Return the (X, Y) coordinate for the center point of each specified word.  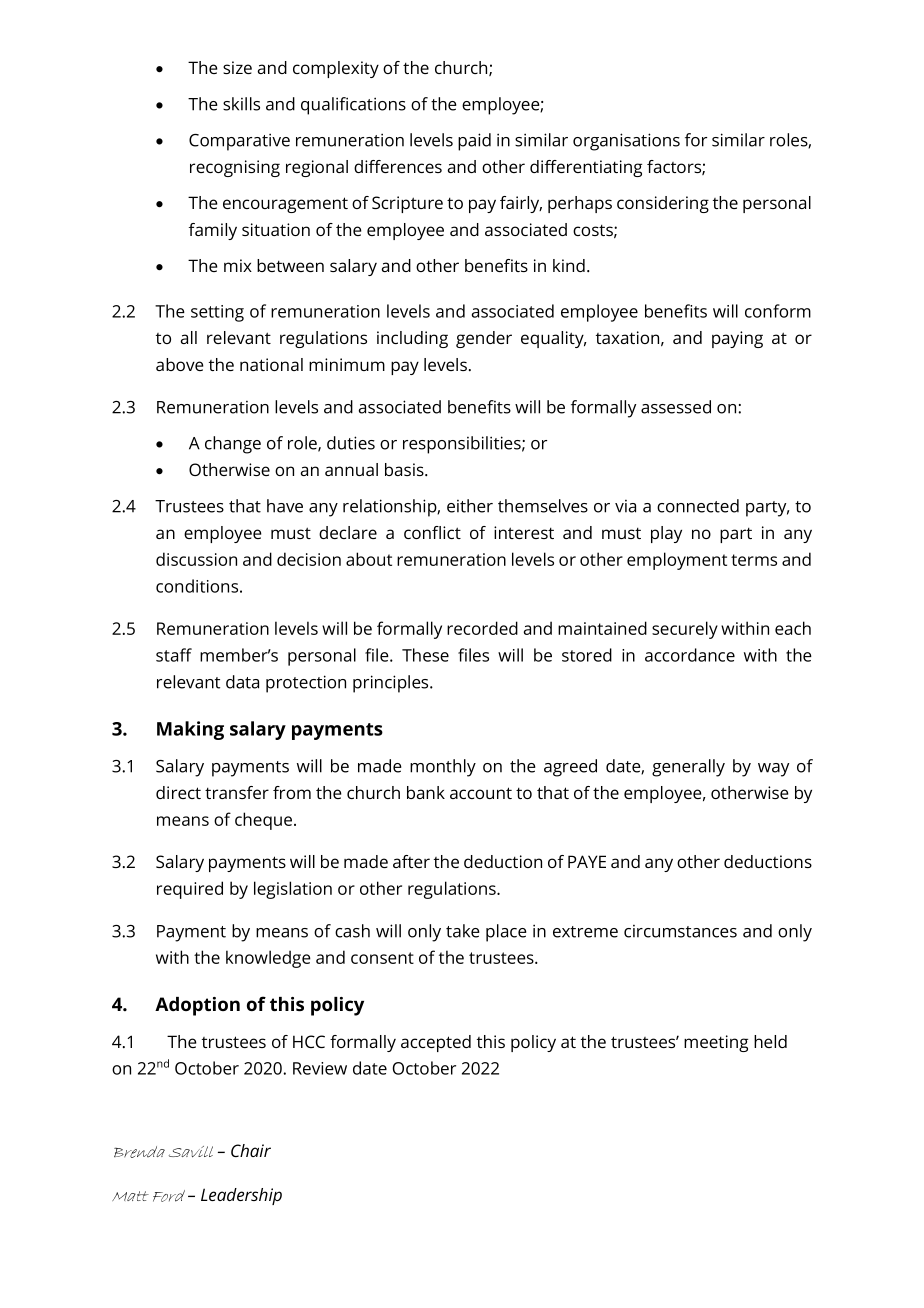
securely (685, 630)
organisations (626, 142)
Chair (251, 1150)
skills (241, 104)
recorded (482, 628)
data (242, 682)
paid (474, 142)
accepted (436, 1043)
